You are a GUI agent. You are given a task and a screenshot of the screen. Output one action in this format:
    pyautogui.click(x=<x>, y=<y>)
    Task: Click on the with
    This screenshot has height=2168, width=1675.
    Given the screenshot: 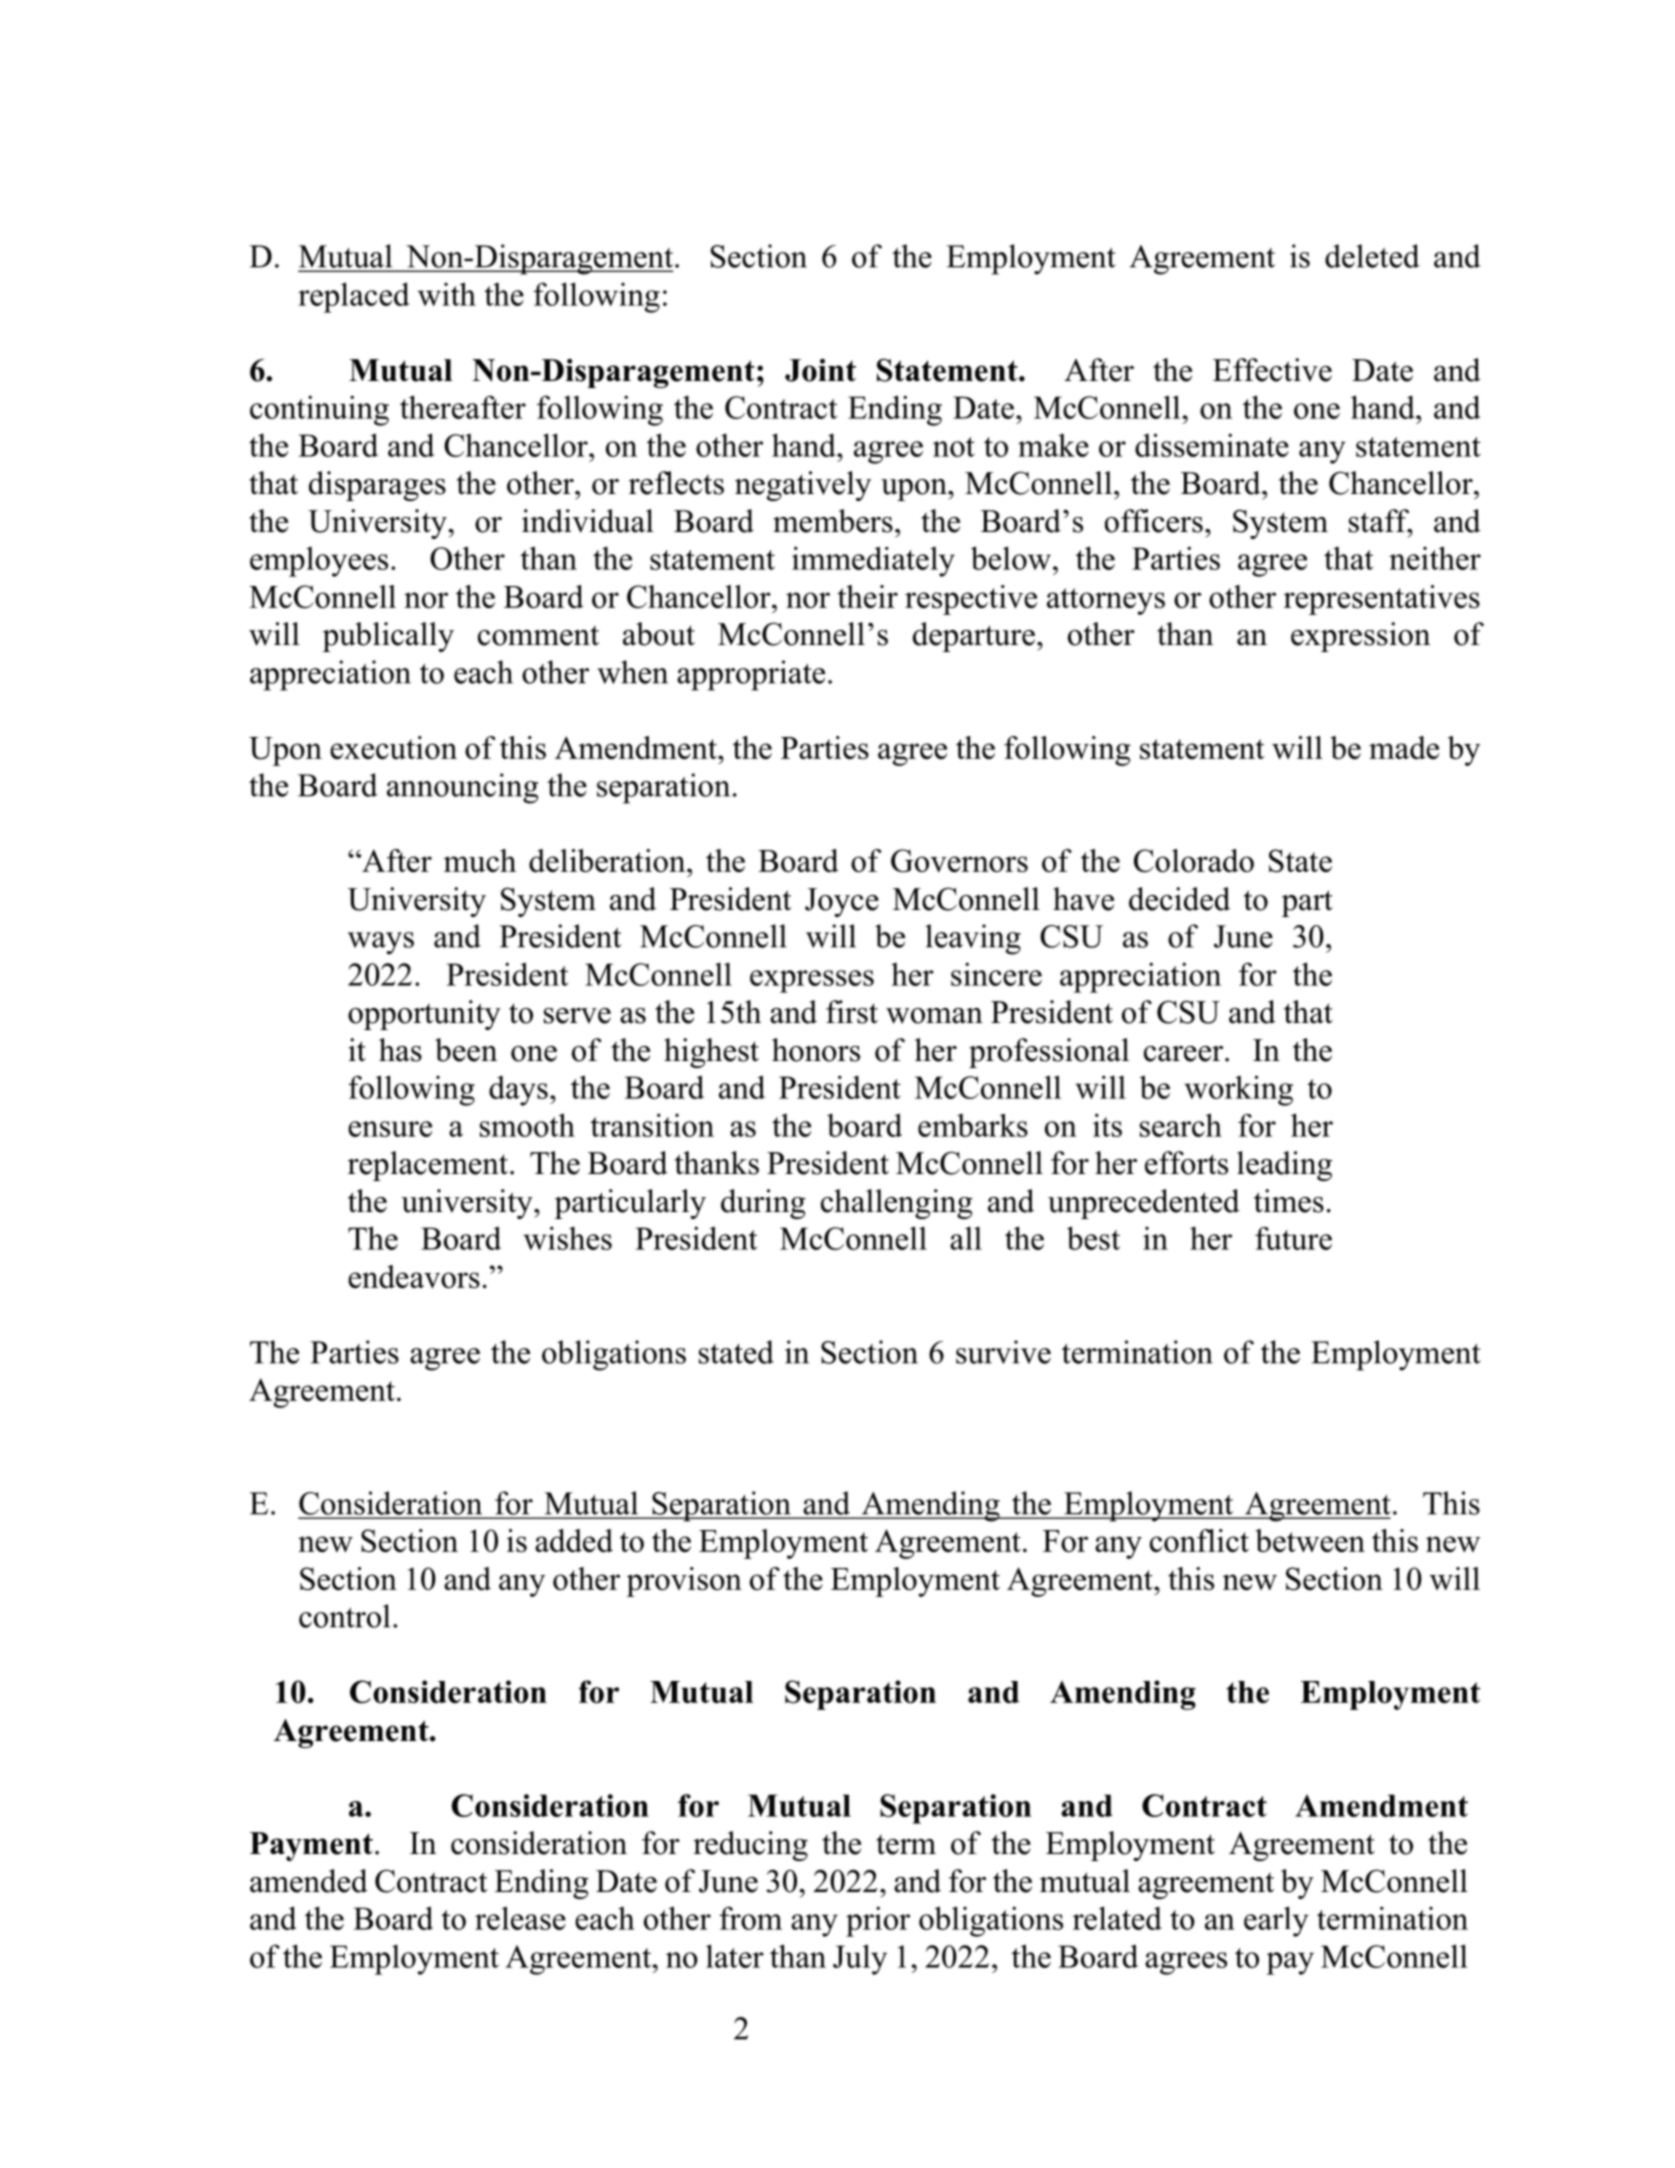 What is the action you would take?
    pyautogui.click(x=447, y=294)
